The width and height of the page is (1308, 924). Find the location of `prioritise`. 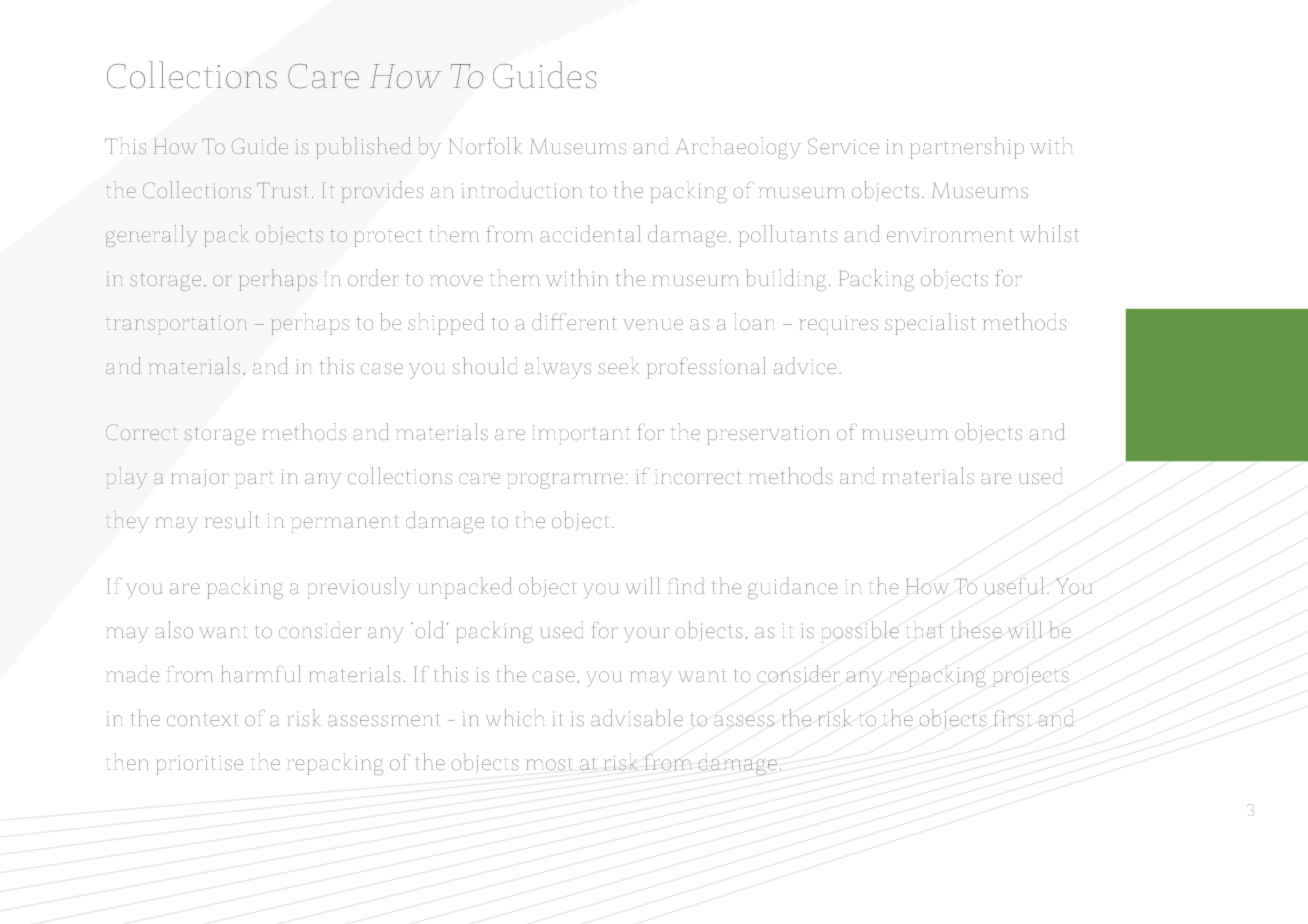

prioritise is located at coordinates (200, 765).
